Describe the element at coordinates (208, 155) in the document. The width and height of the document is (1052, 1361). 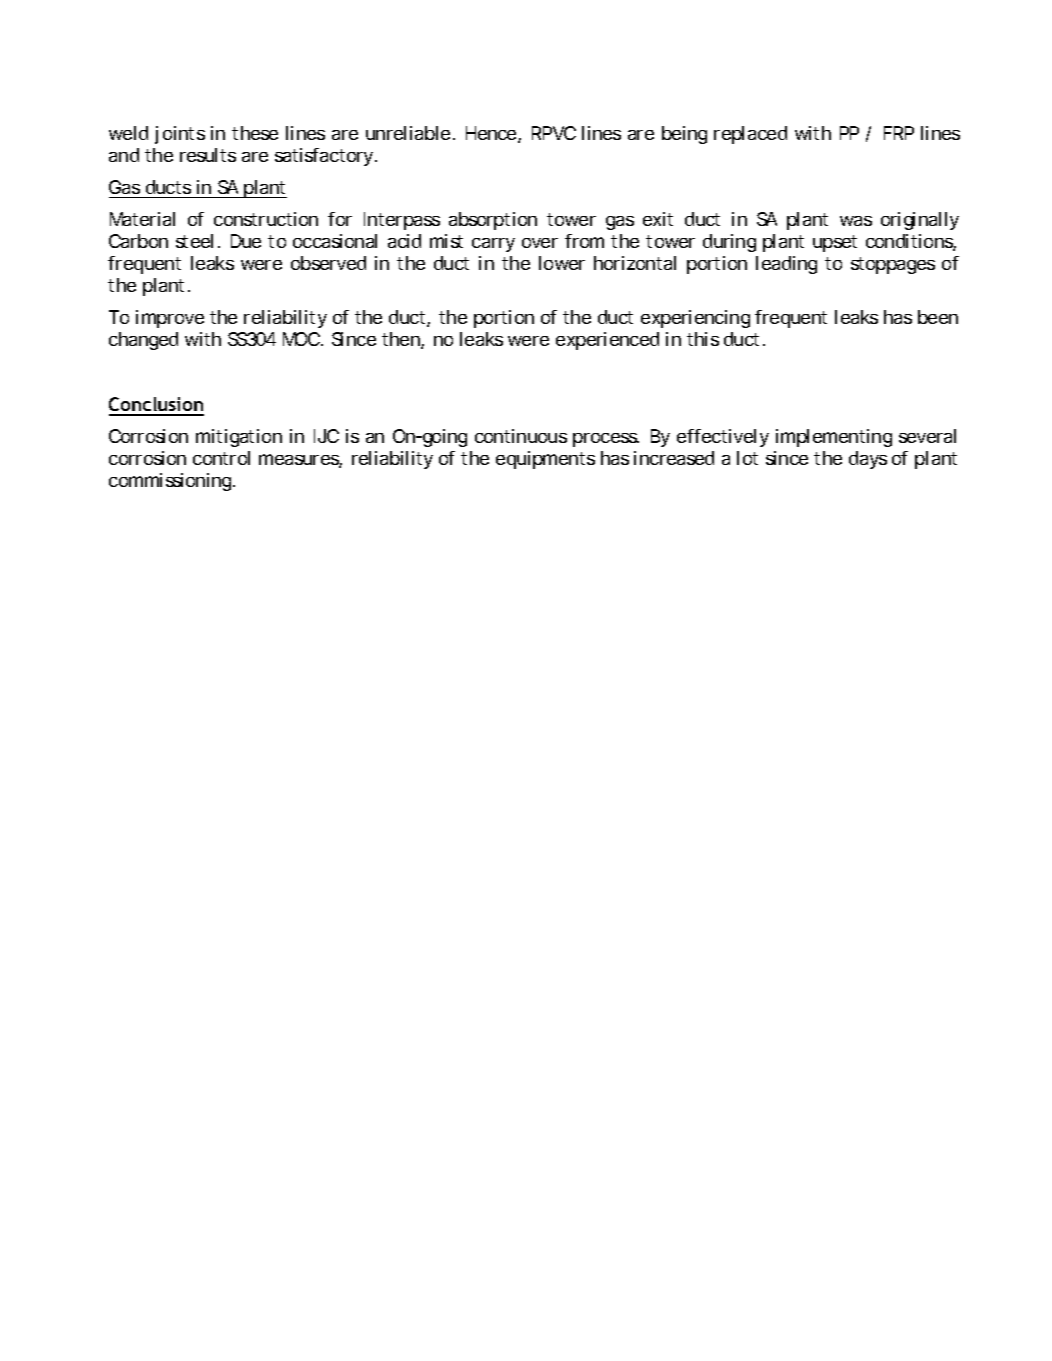
I see `results` at that location.
